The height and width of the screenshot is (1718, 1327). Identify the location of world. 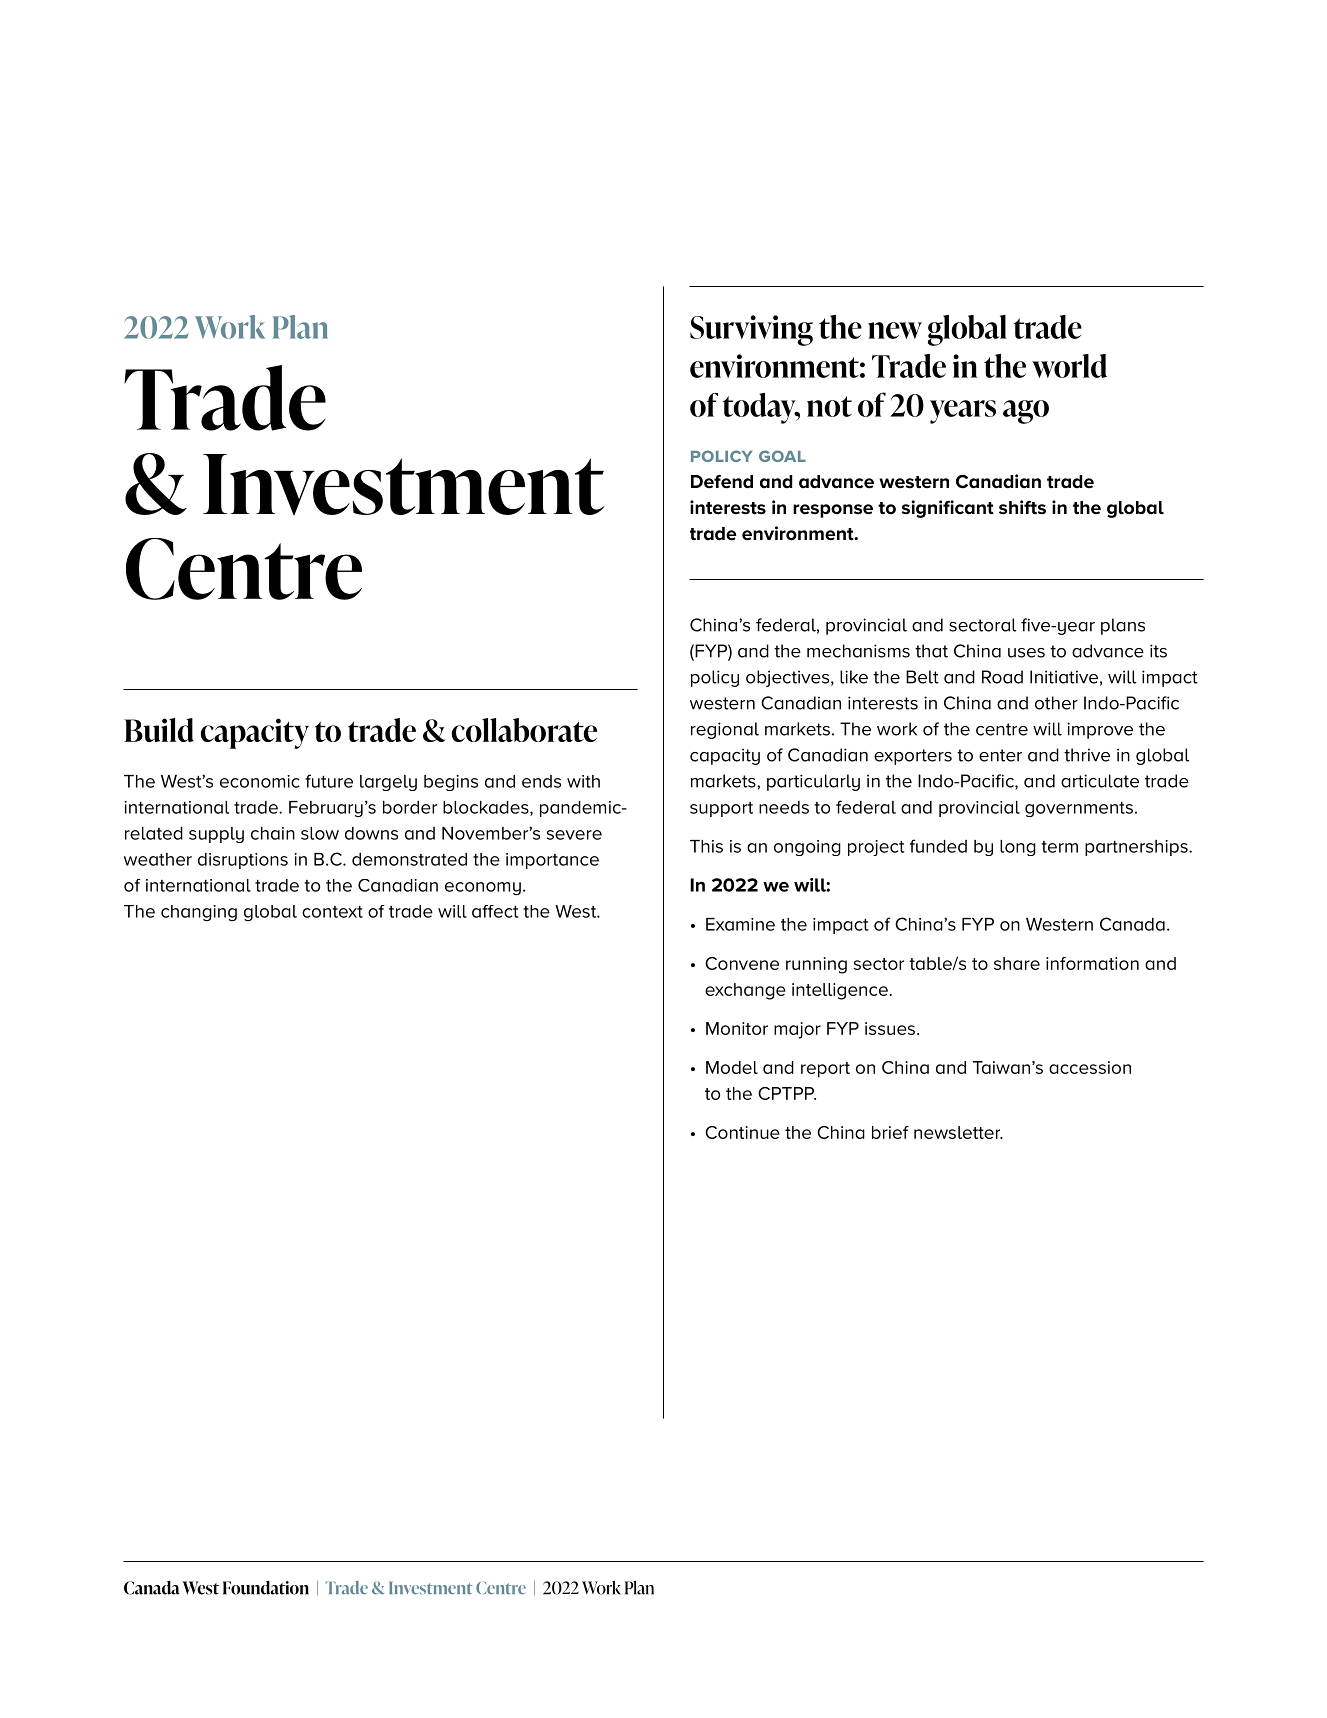
(1069, 366).
